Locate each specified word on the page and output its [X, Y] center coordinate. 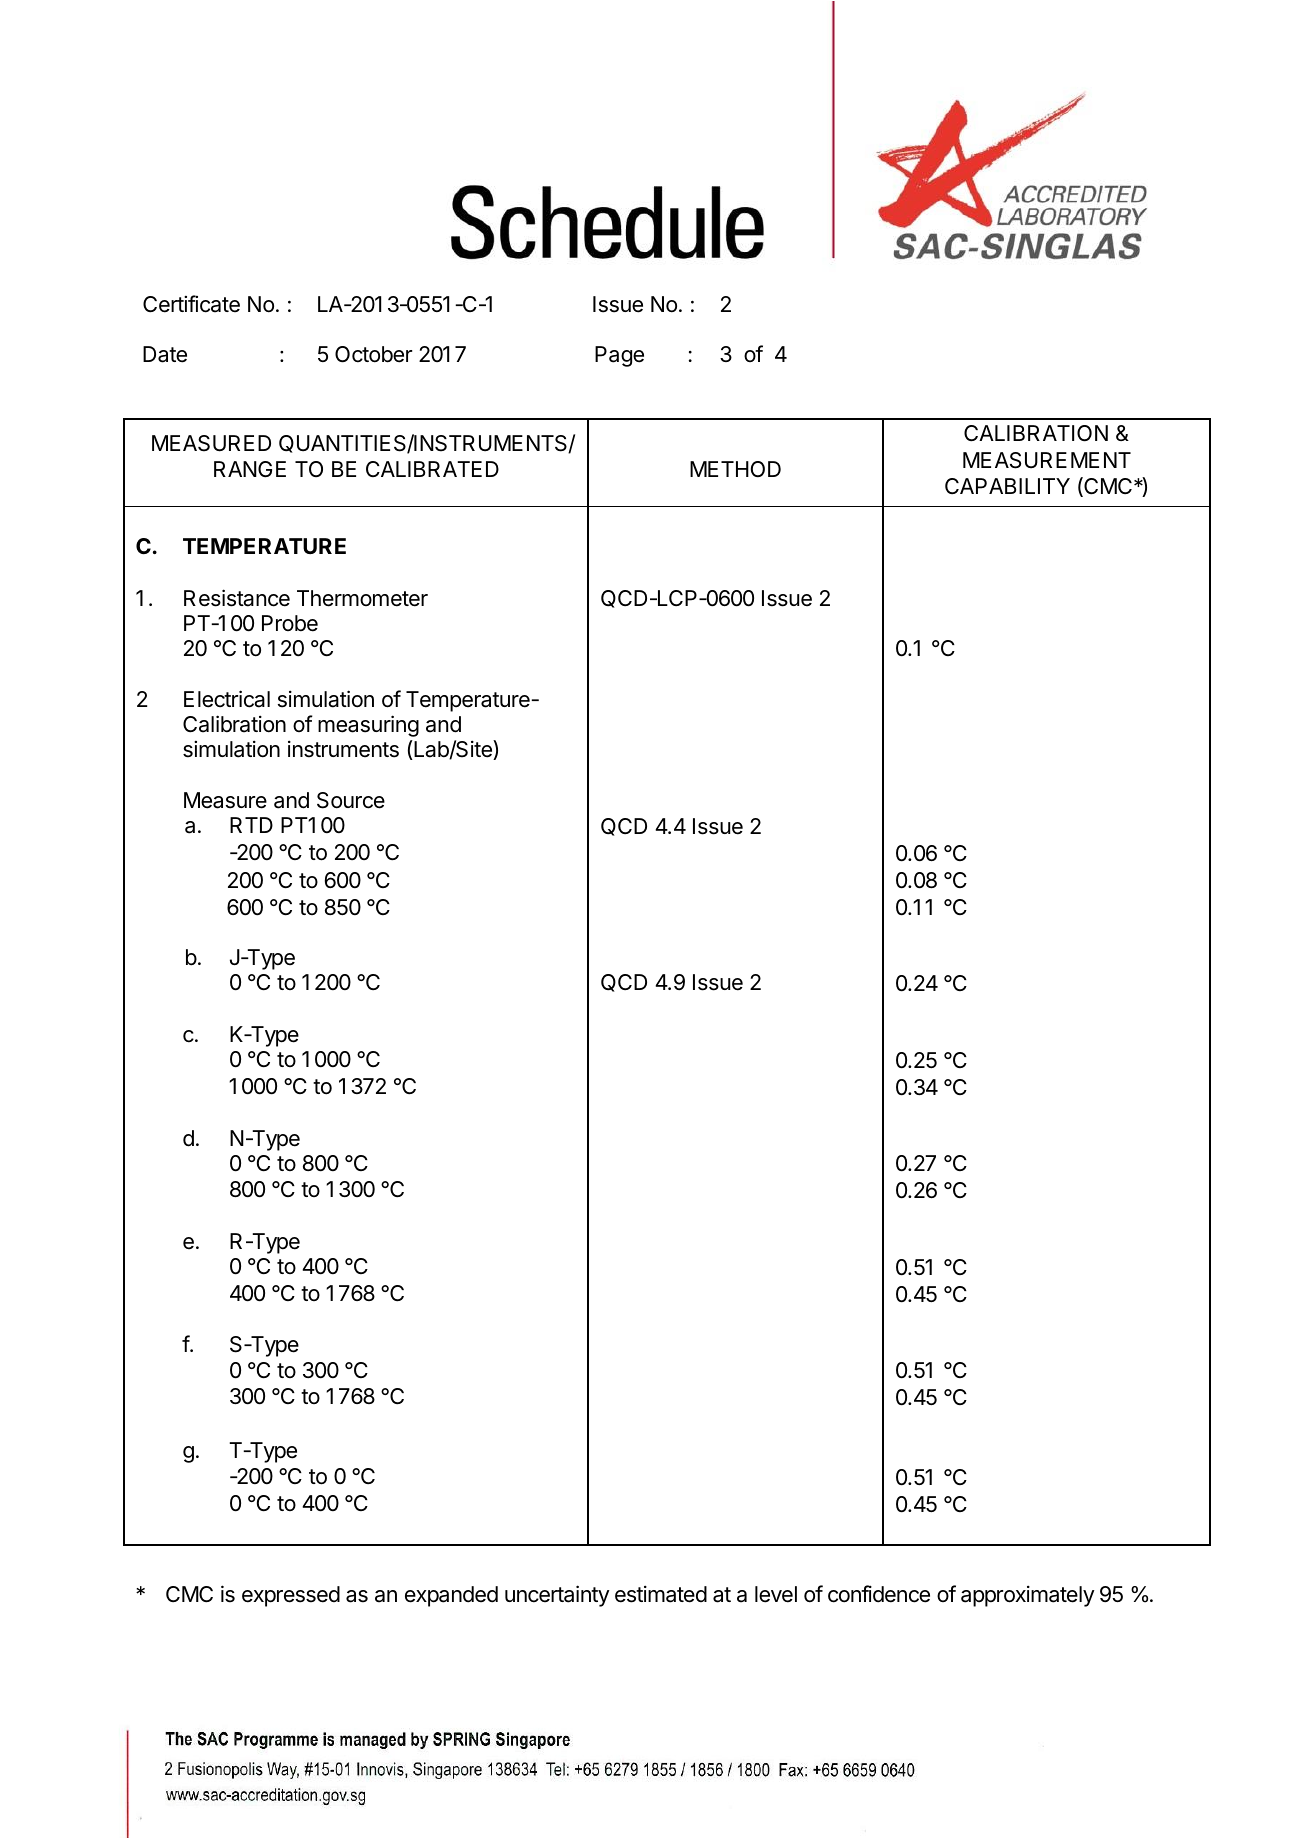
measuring [368, 726]
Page [619, 356]
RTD [251, 825]
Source [351, 800]
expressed [291, 1596]
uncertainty [557, 1596]
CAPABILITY [1007, 486]
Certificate [191, 304]
